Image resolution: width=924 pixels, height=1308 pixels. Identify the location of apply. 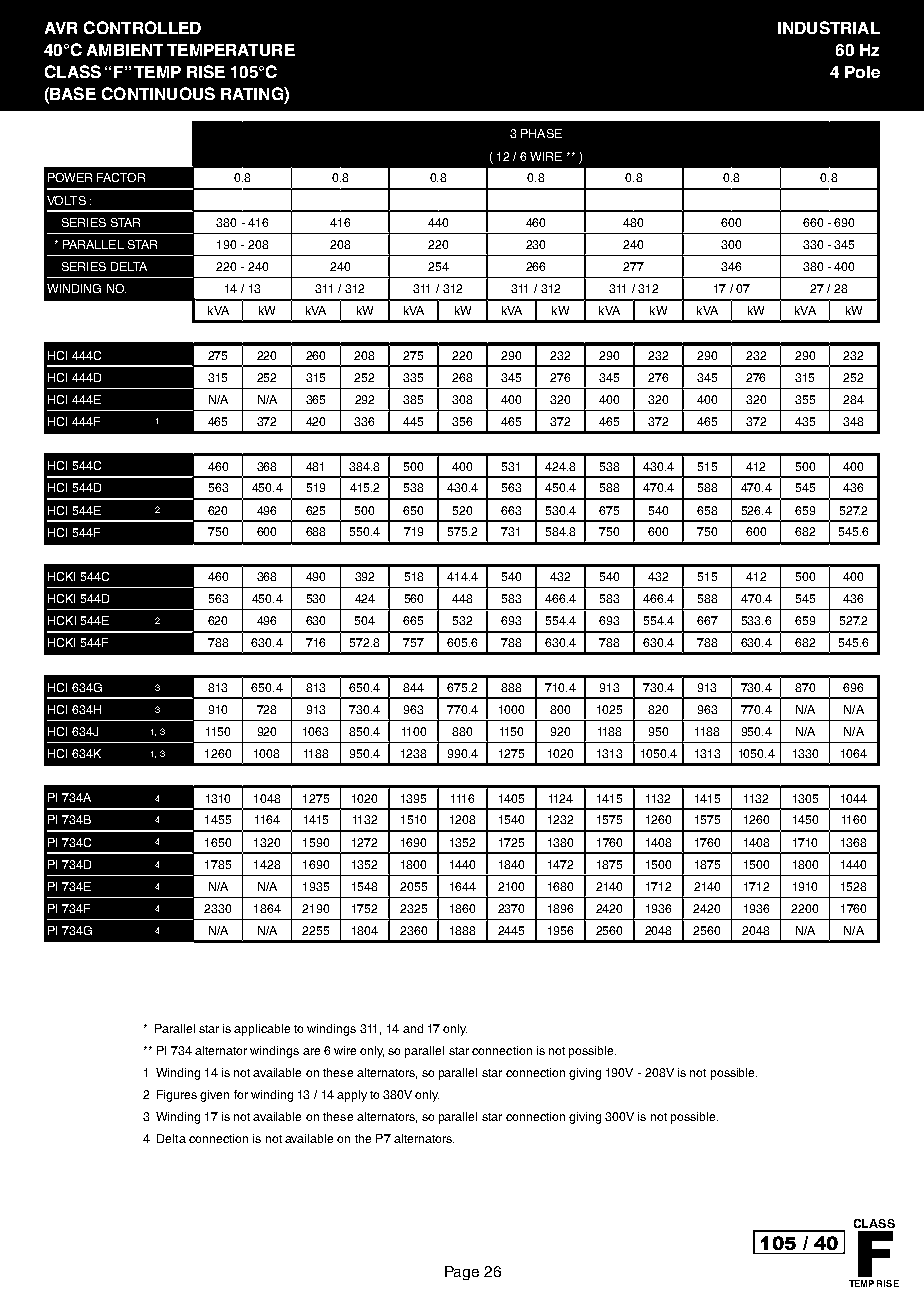
(352, 1096).
